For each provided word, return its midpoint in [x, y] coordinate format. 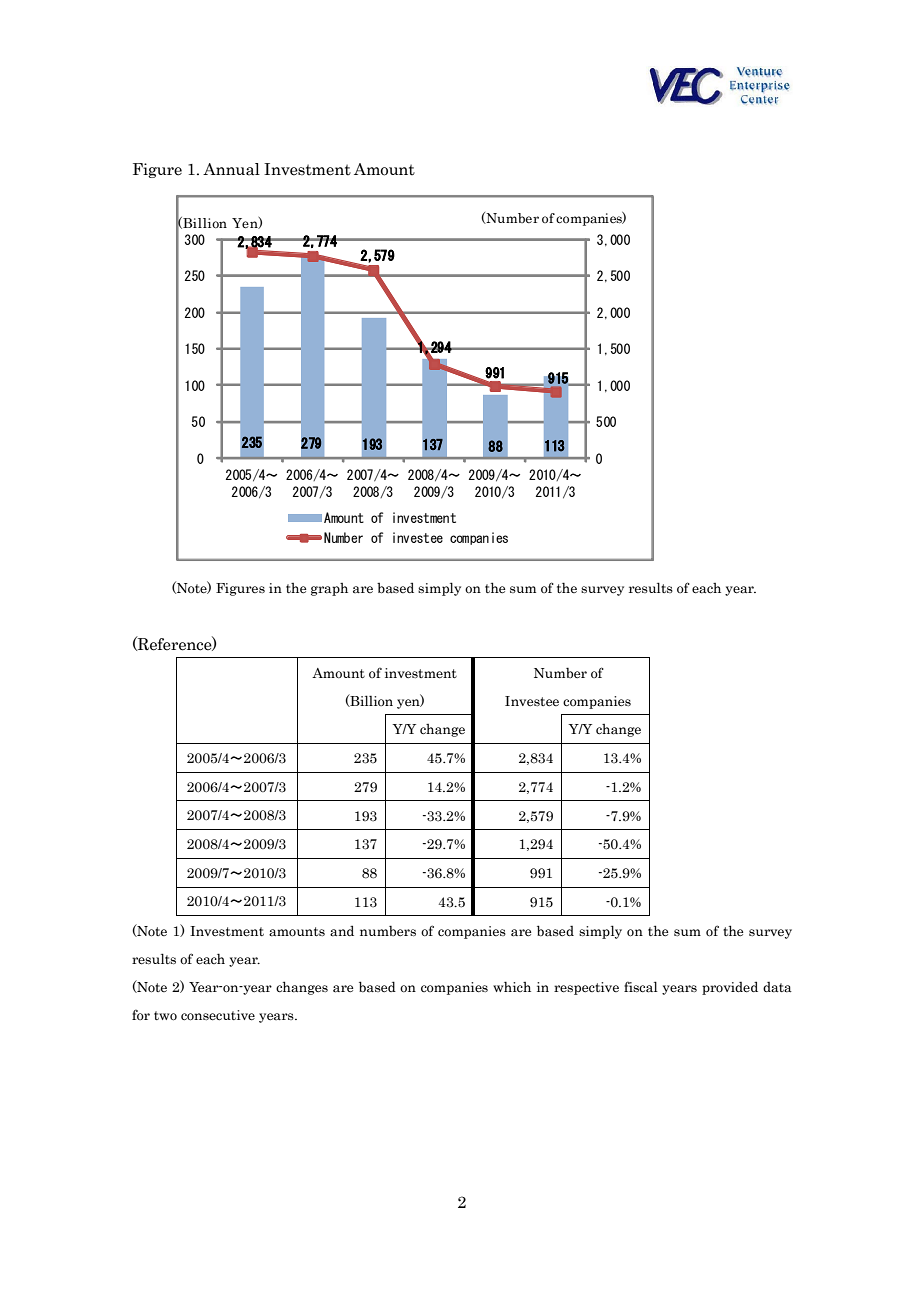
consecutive [218, 1015]
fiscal [641, 987]
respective [586, 988]
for [141, 1014]
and [342, 931]
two [165, 1016]
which [512, 986]
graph [329, 589]
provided [730, 988]
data [777, 987]
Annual [231, 169]
